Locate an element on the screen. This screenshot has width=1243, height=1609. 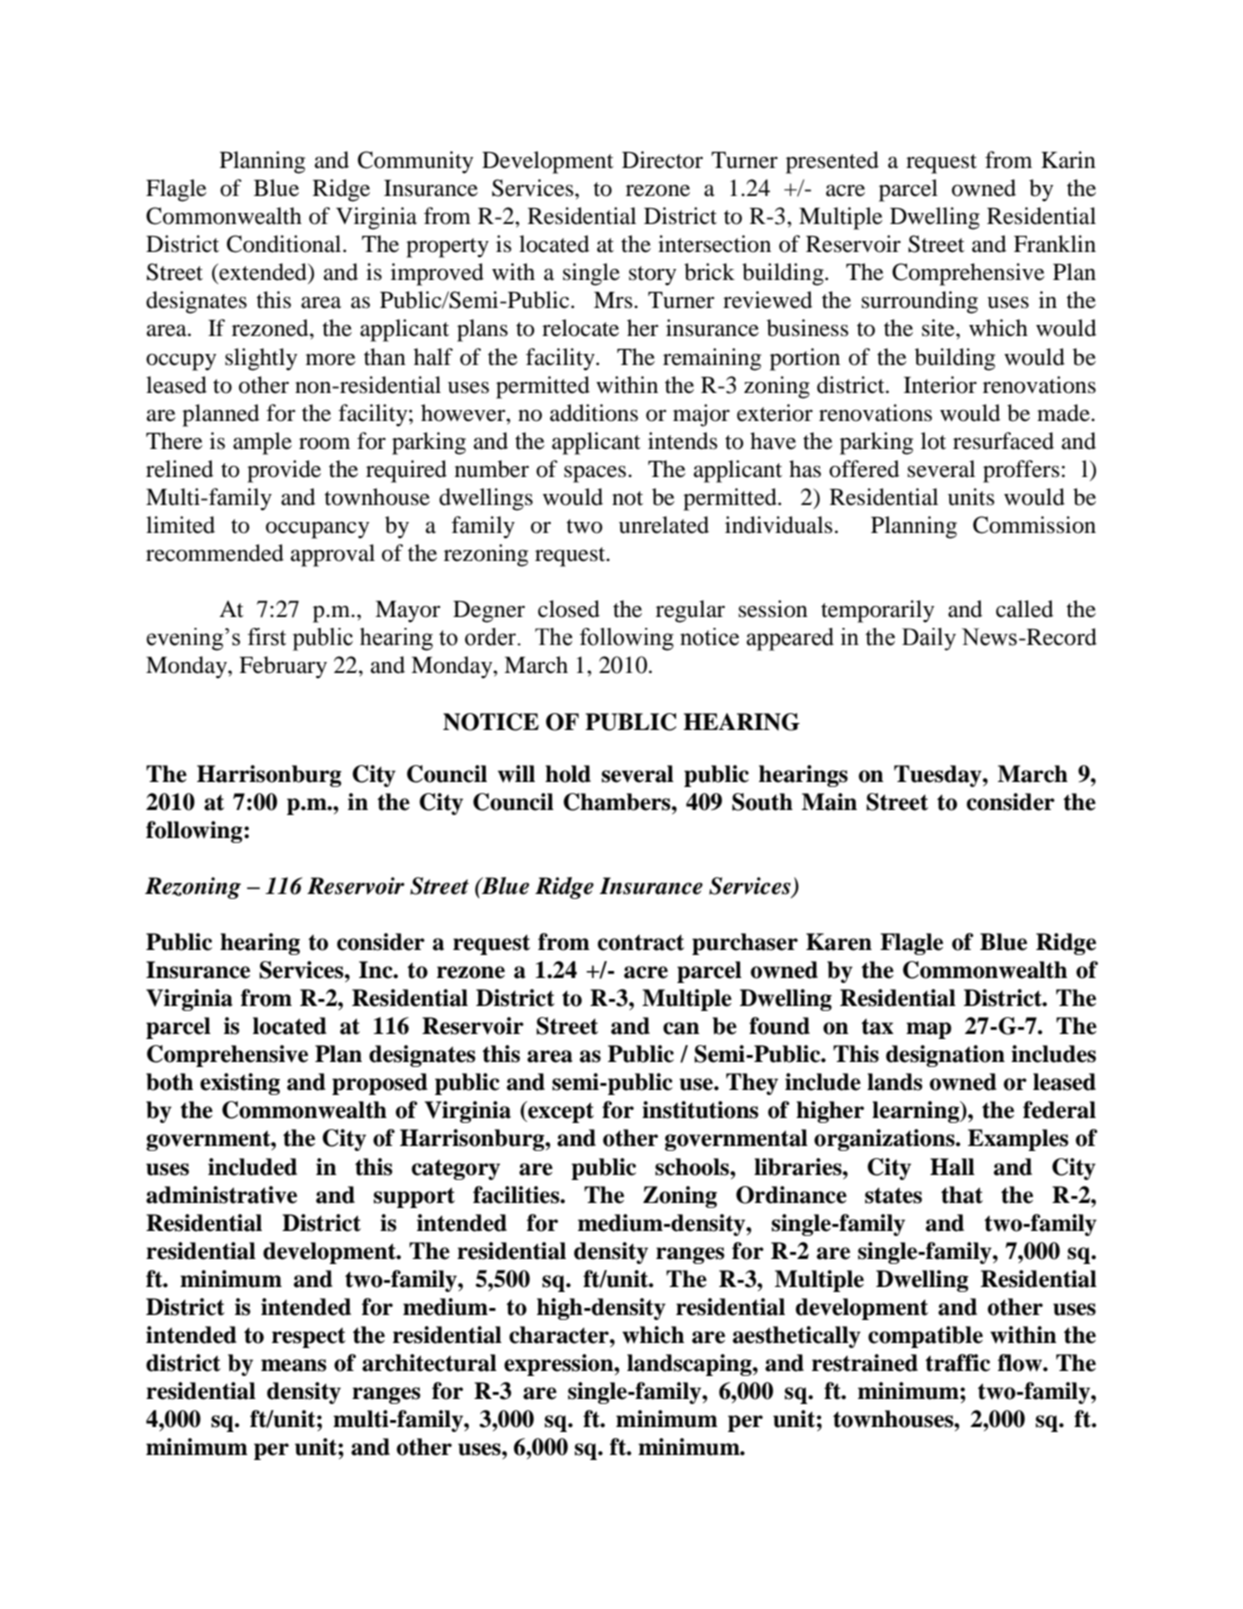
Conditional is located at coordinates (285, 244).
